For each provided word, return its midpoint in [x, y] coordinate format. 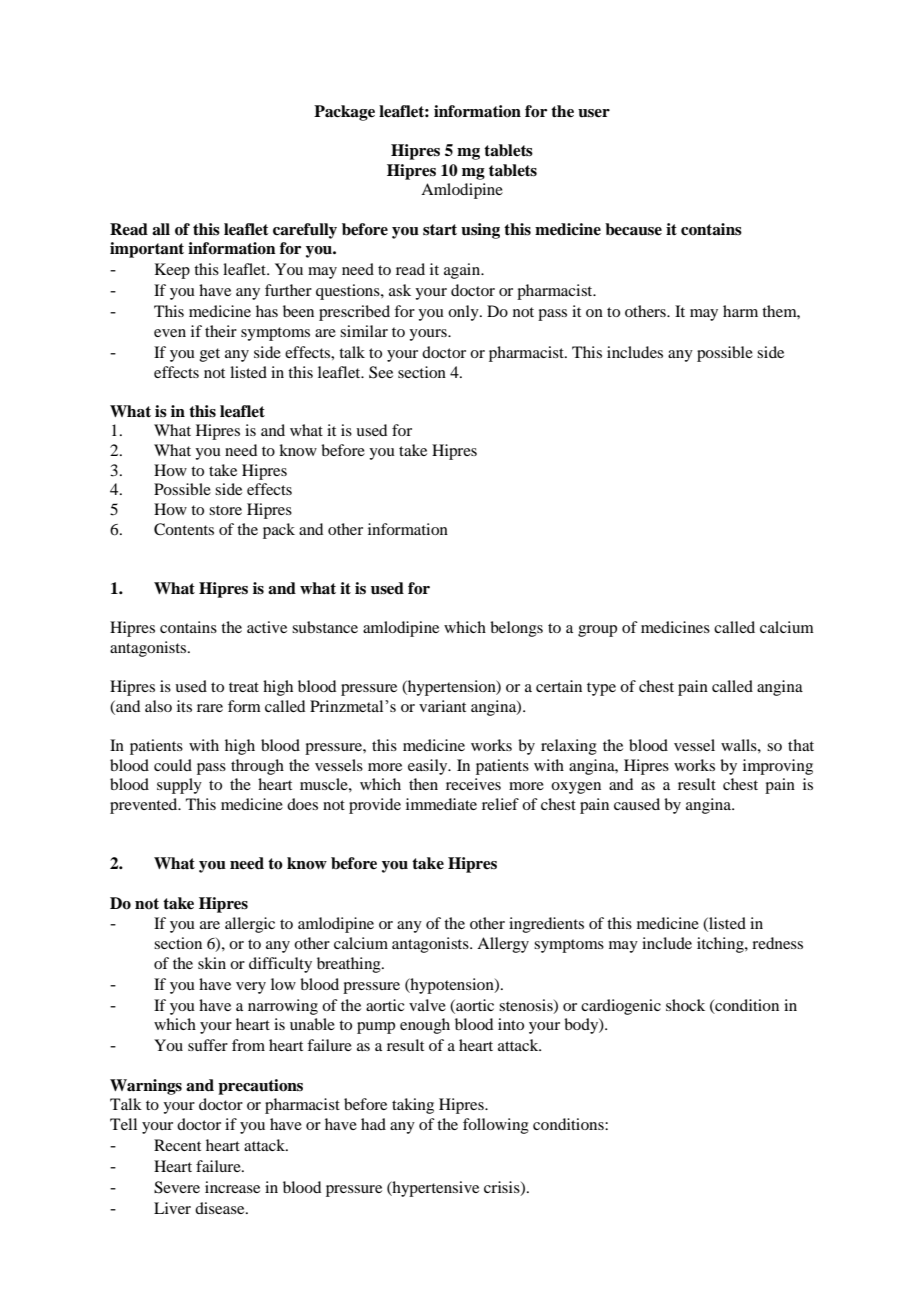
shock [685, 1005]
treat [244, 687]
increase [232, 1187]
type [601, 689]
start [440, 230]
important [147, 250]
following [496, 1126]
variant [442, 706]
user [594, 113]
